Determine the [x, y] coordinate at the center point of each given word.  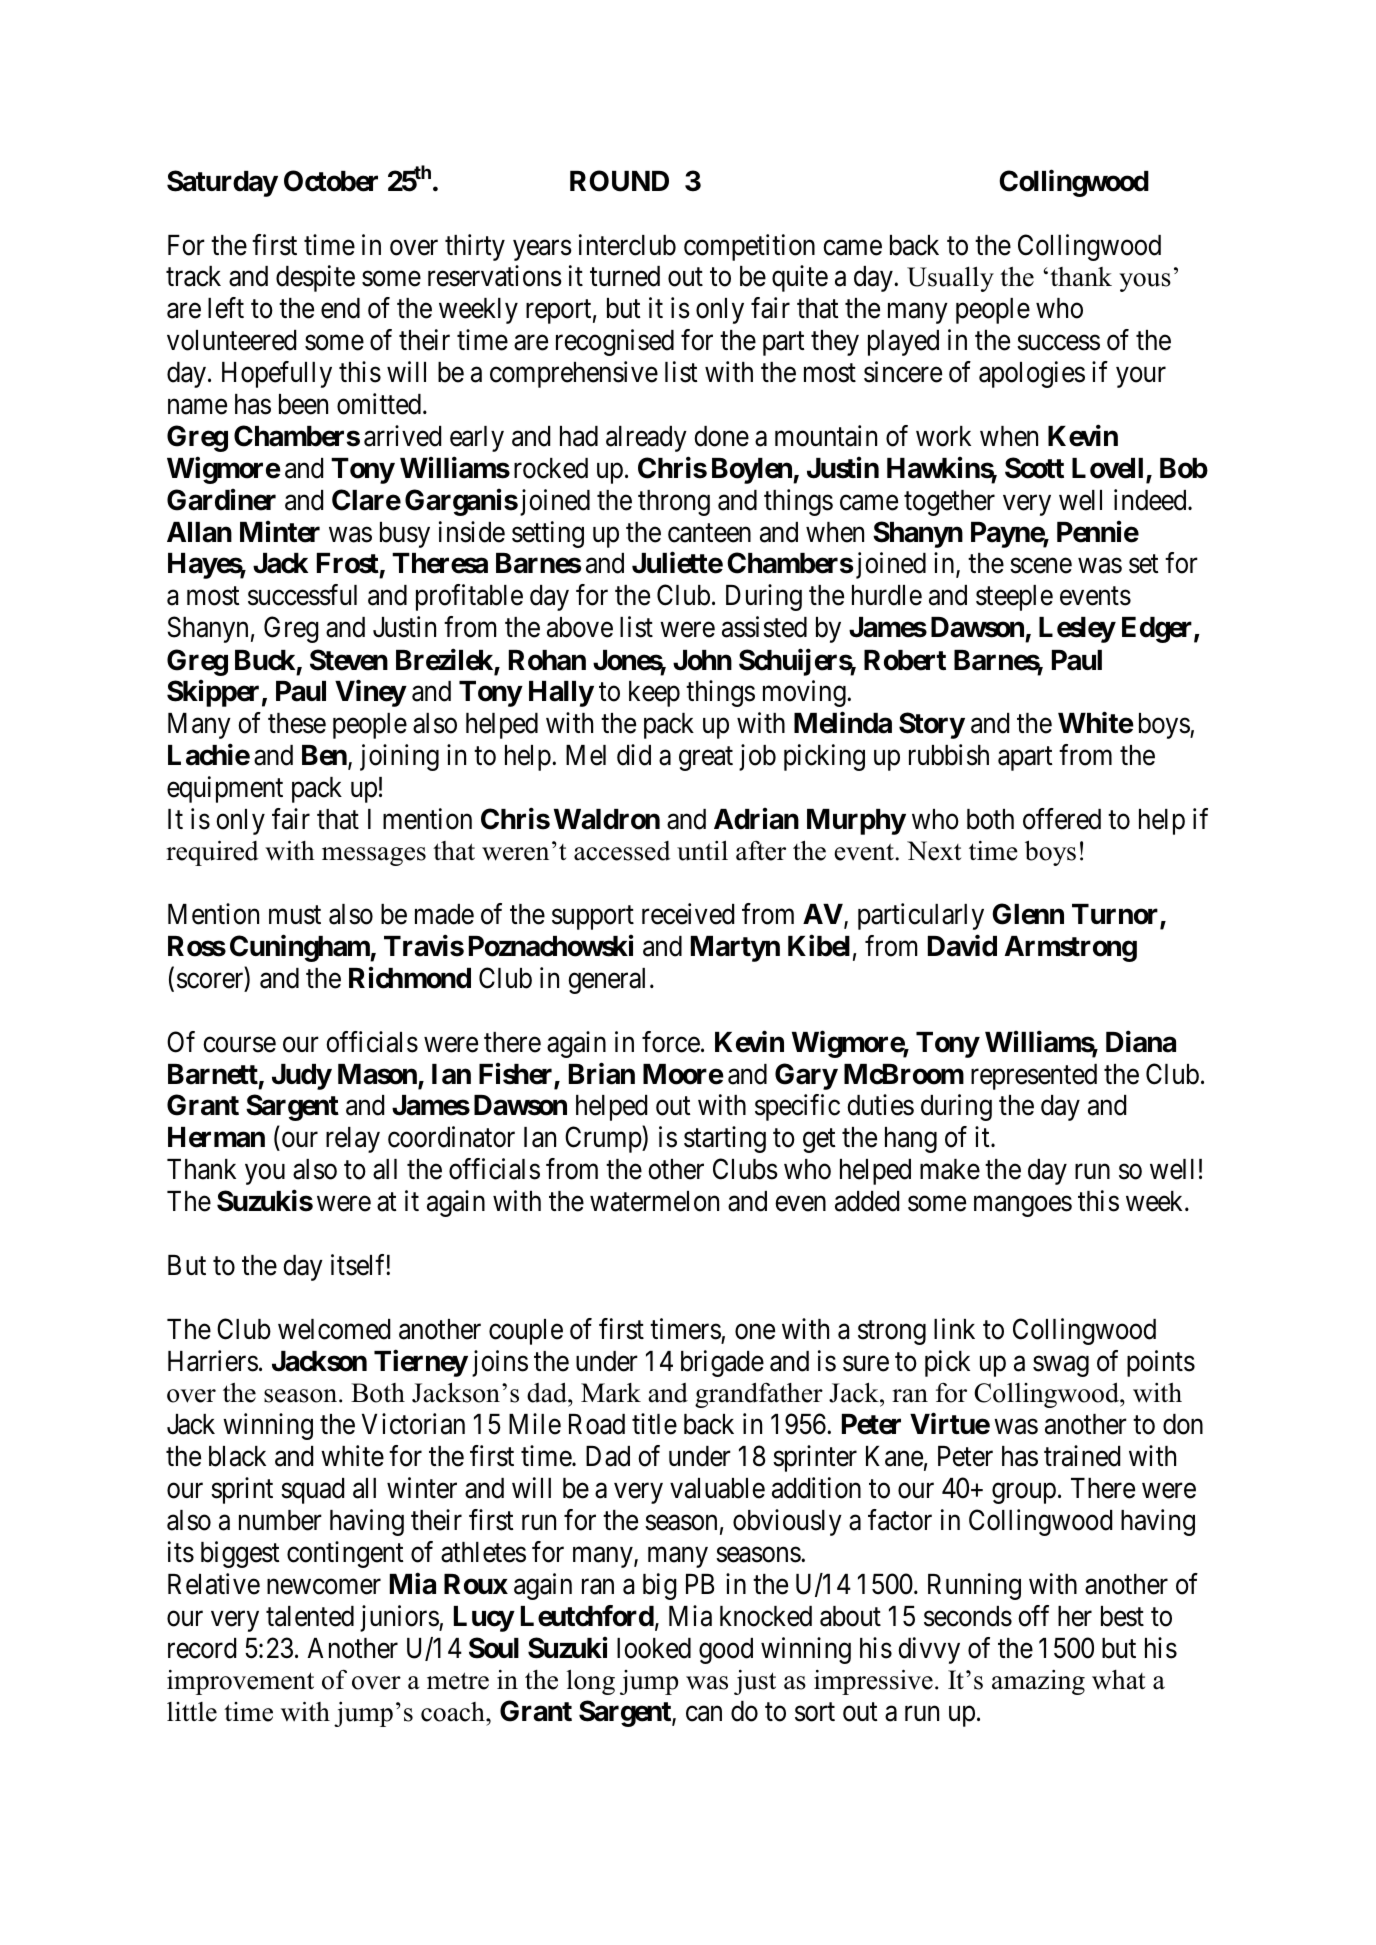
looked [654, 1648]
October [331, 181]
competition [749, 247]
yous [1145, 282]
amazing [1038, 1682]
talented [310, 1616]
